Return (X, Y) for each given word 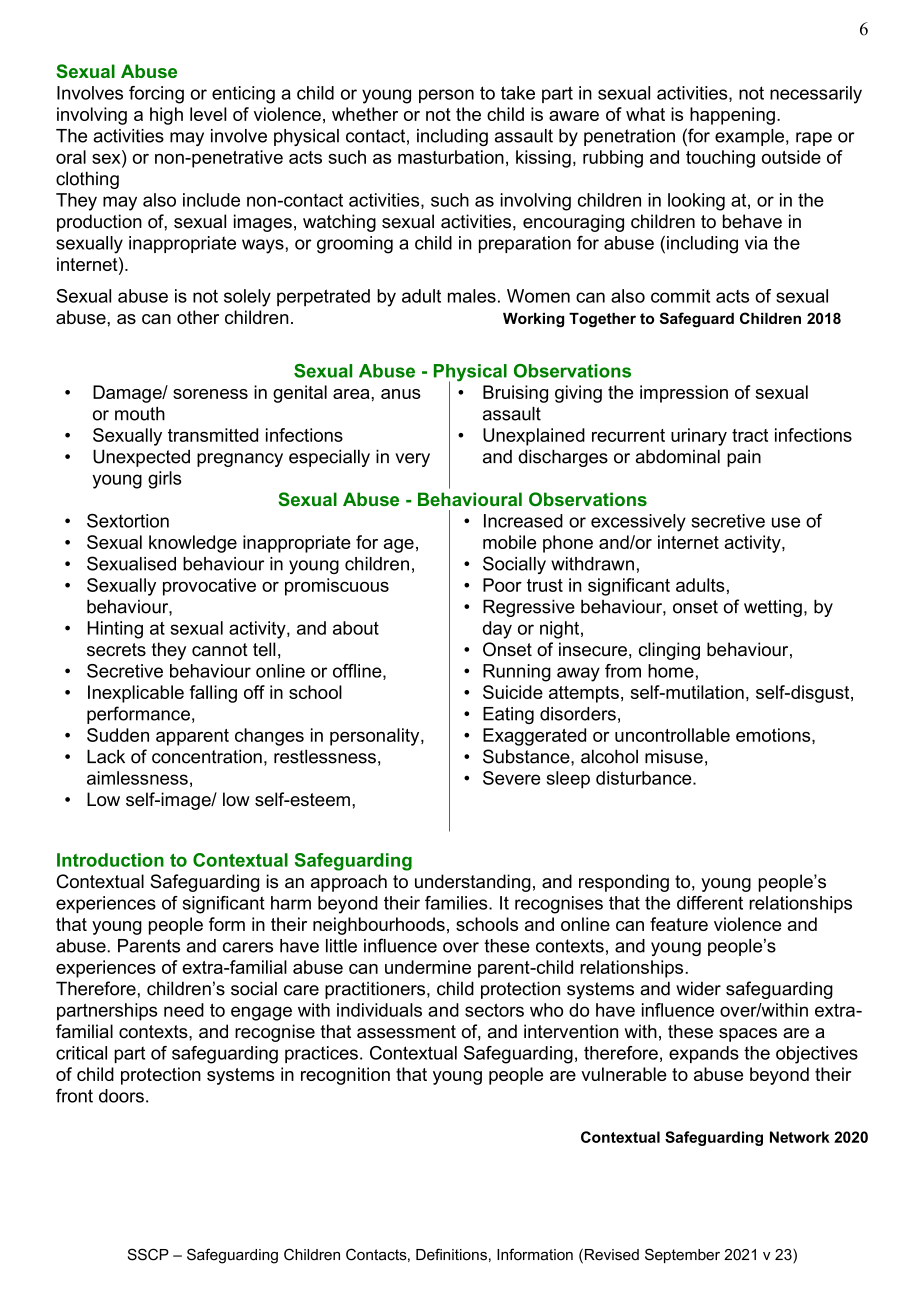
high (166, 116)
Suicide (513, 692)
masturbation (451, 157)
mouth (140, 414)
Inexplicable (136, 694)
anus (401, 394)
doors (121, 1096)
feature (679, 924)
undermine (428, 967)
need (184, 1010)
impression (684, 394)
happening (732, 116)
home (671, 671)
